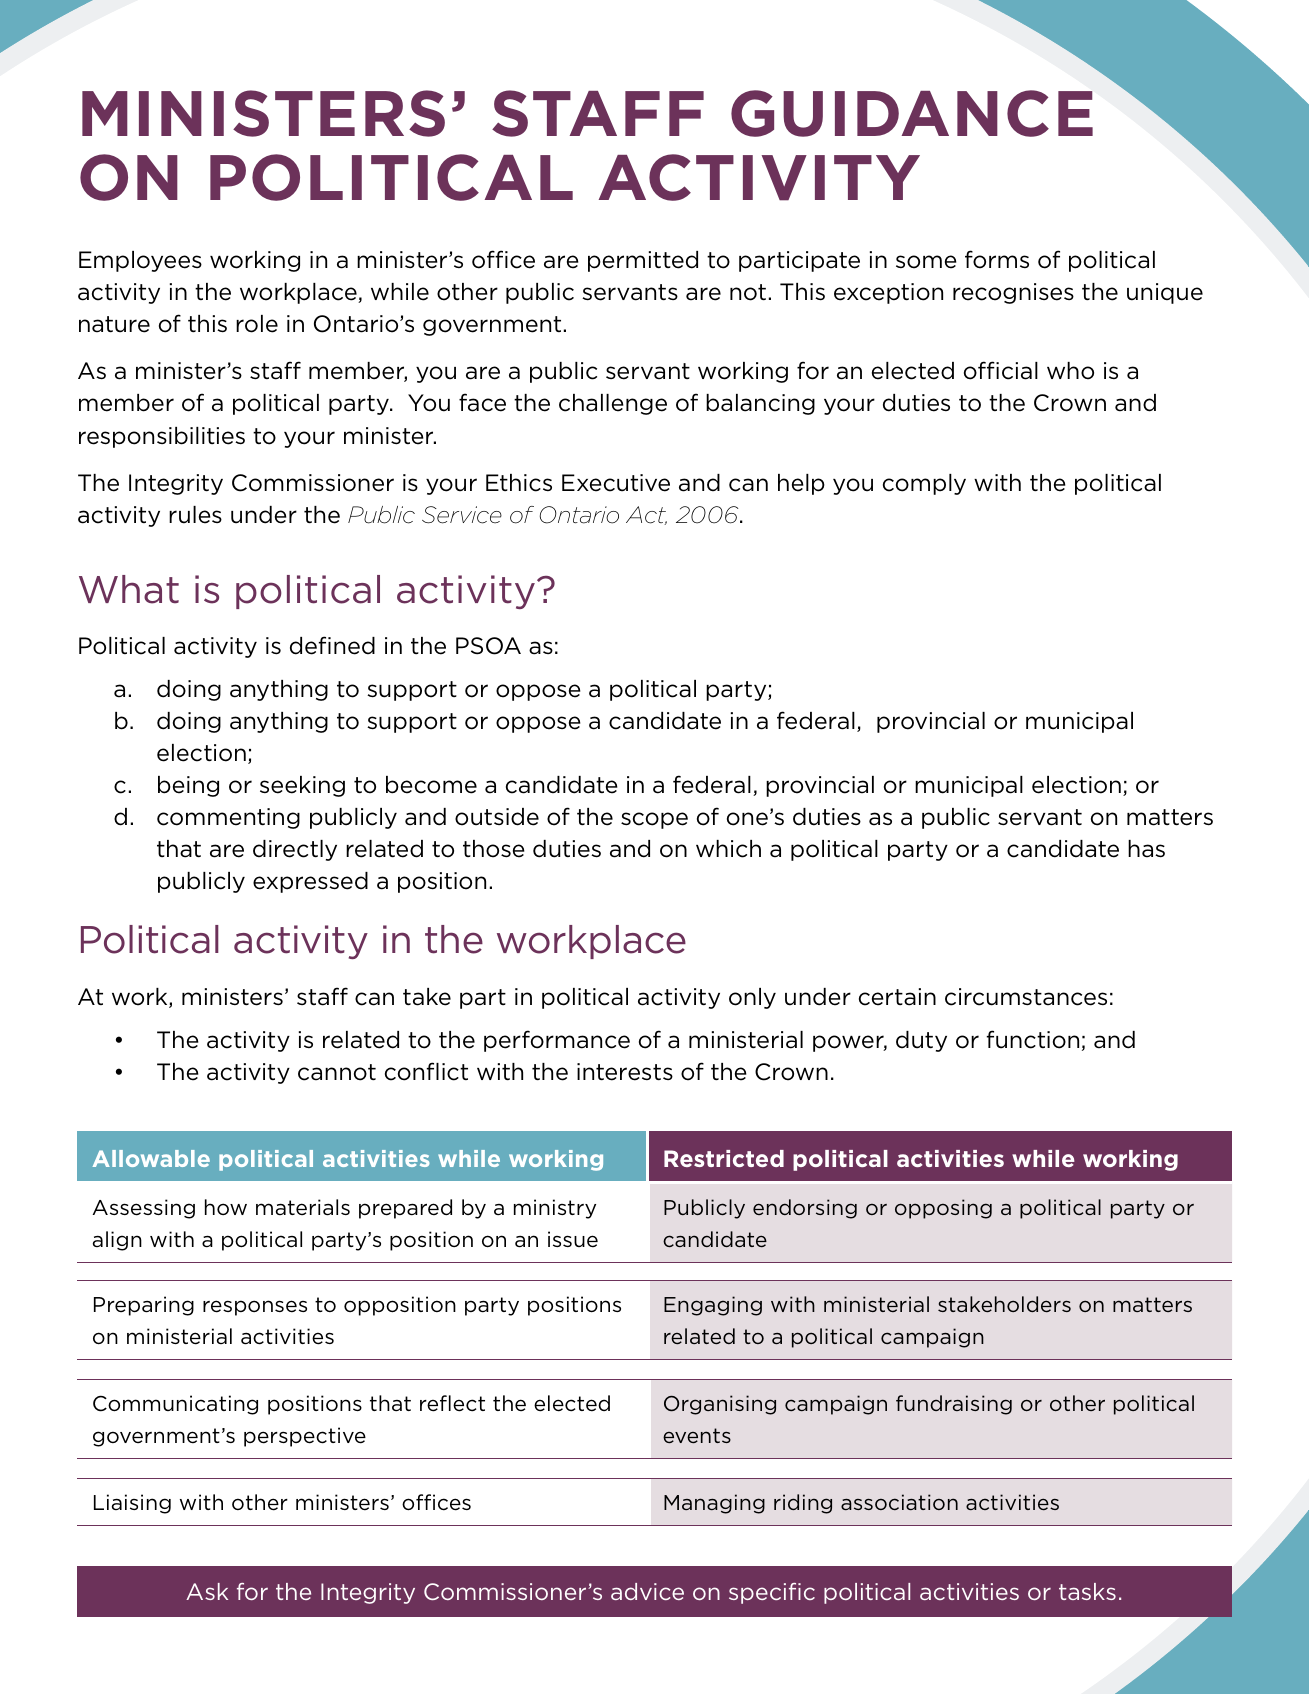  I want to click on comply, so click(924, 484).
